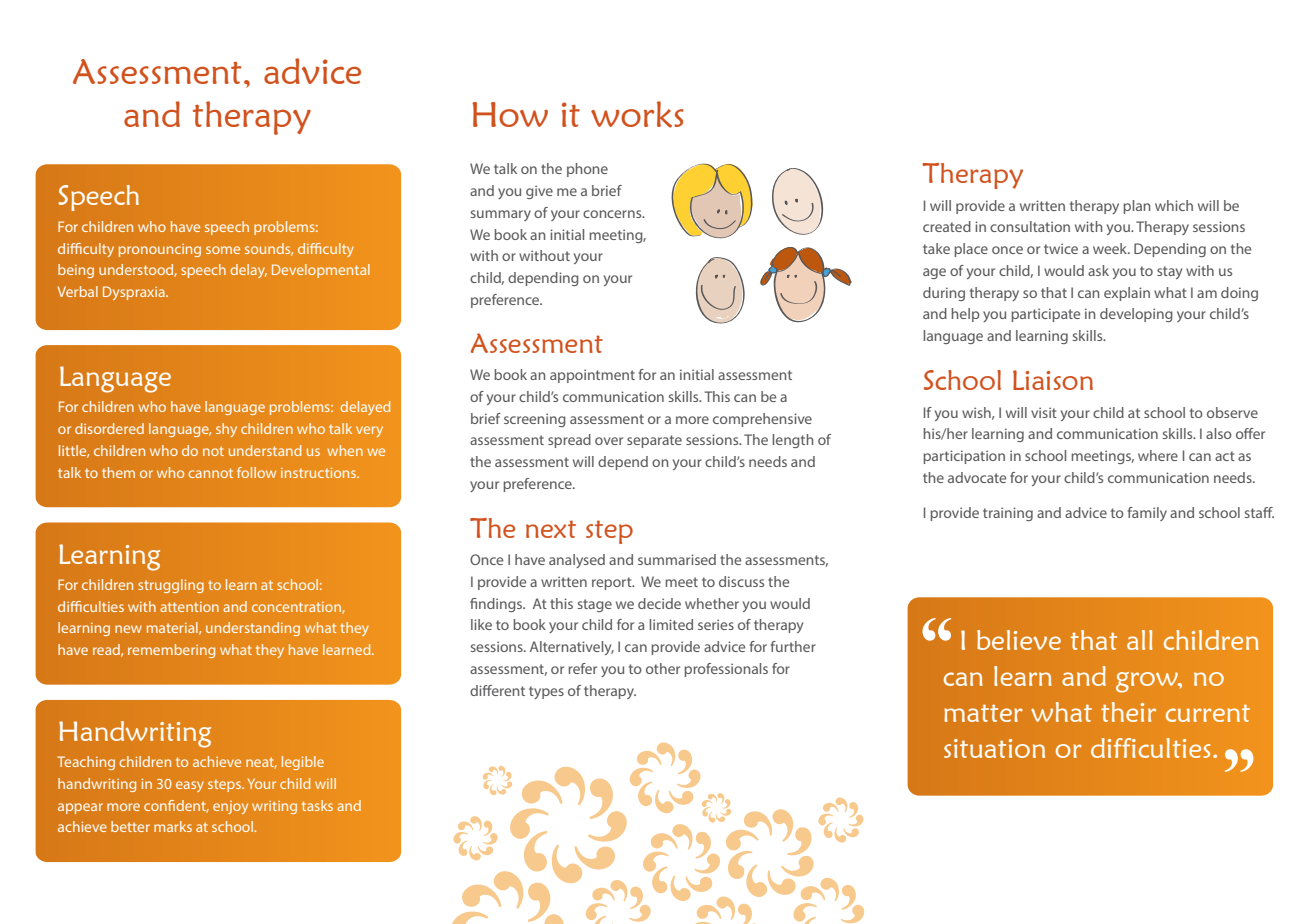  What do you see at coordinates (1147, 514) in the screenshot?
I see `family` at bounding box center [1147, 514].
